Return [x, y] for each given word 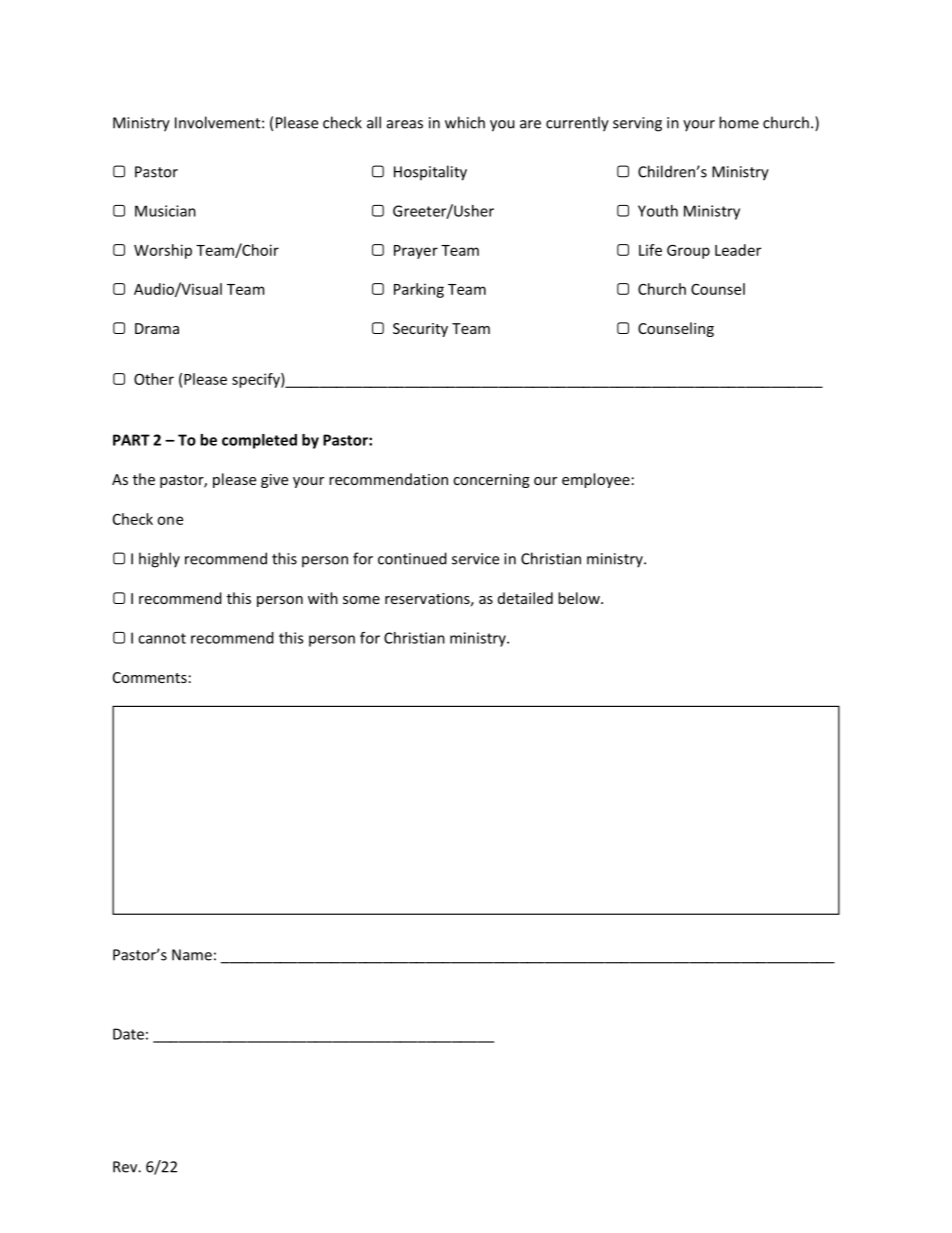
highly [159, 560]
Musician [165, 211]
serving [637, 124]
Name [192, 955]
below [580, 598]
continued [412, 558]
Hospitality [430, 173]
